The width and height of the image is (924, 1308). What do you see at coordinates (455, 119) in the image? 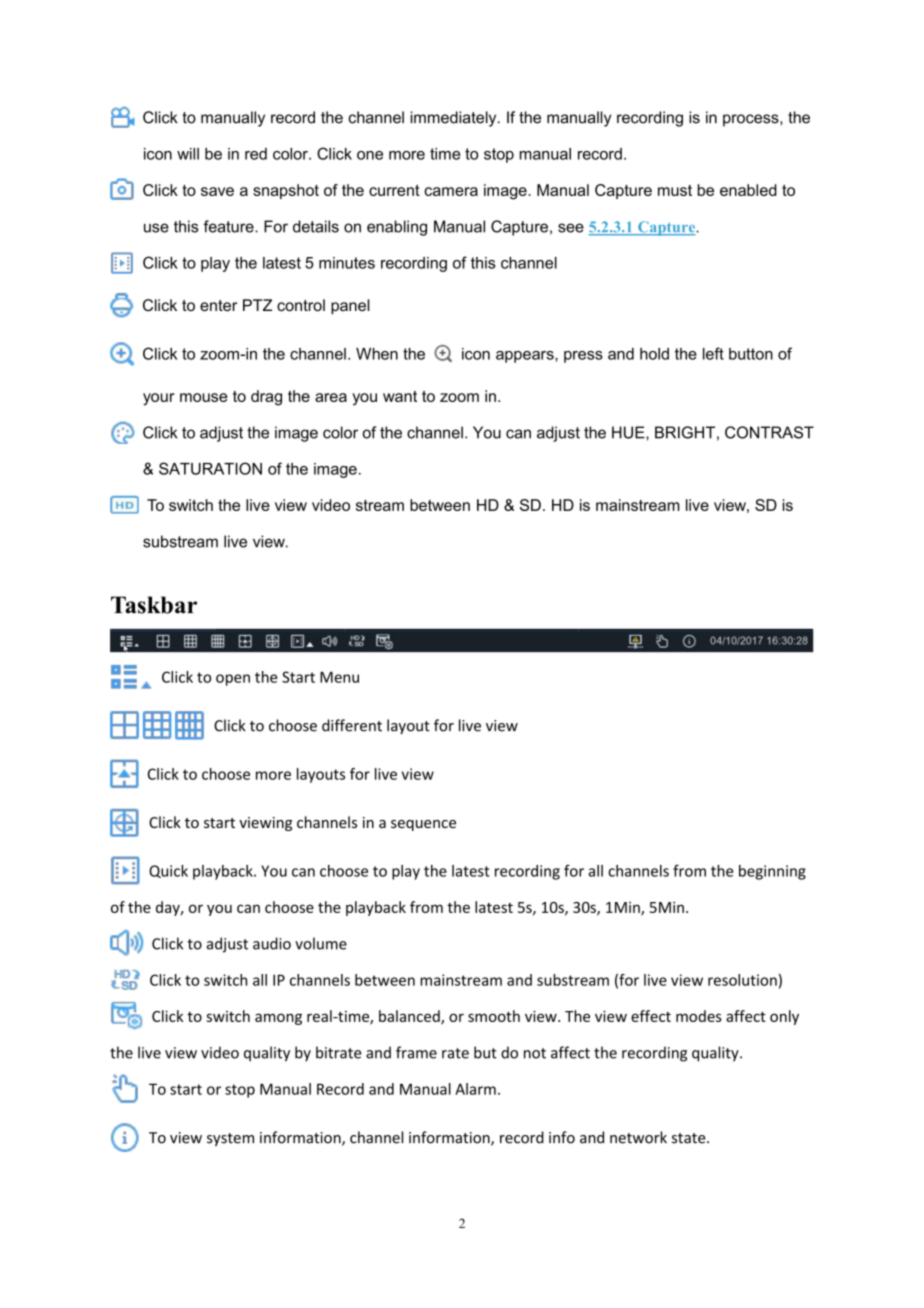
I see `immediately` at bounding box center [455, 119].
